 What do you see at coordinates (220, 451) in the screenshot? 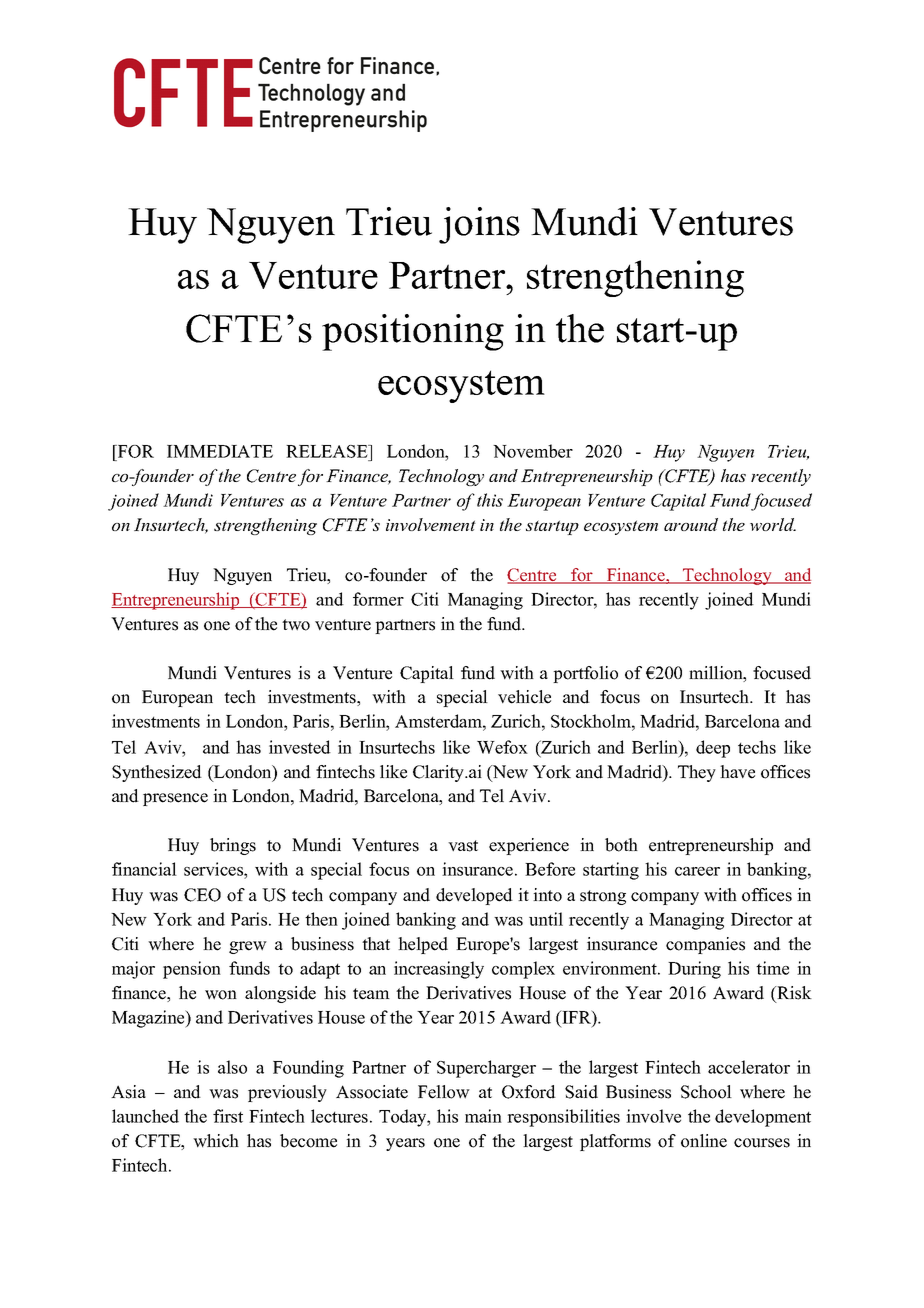
I see `IMMEDIATE` at bounding box center [220, 451].
